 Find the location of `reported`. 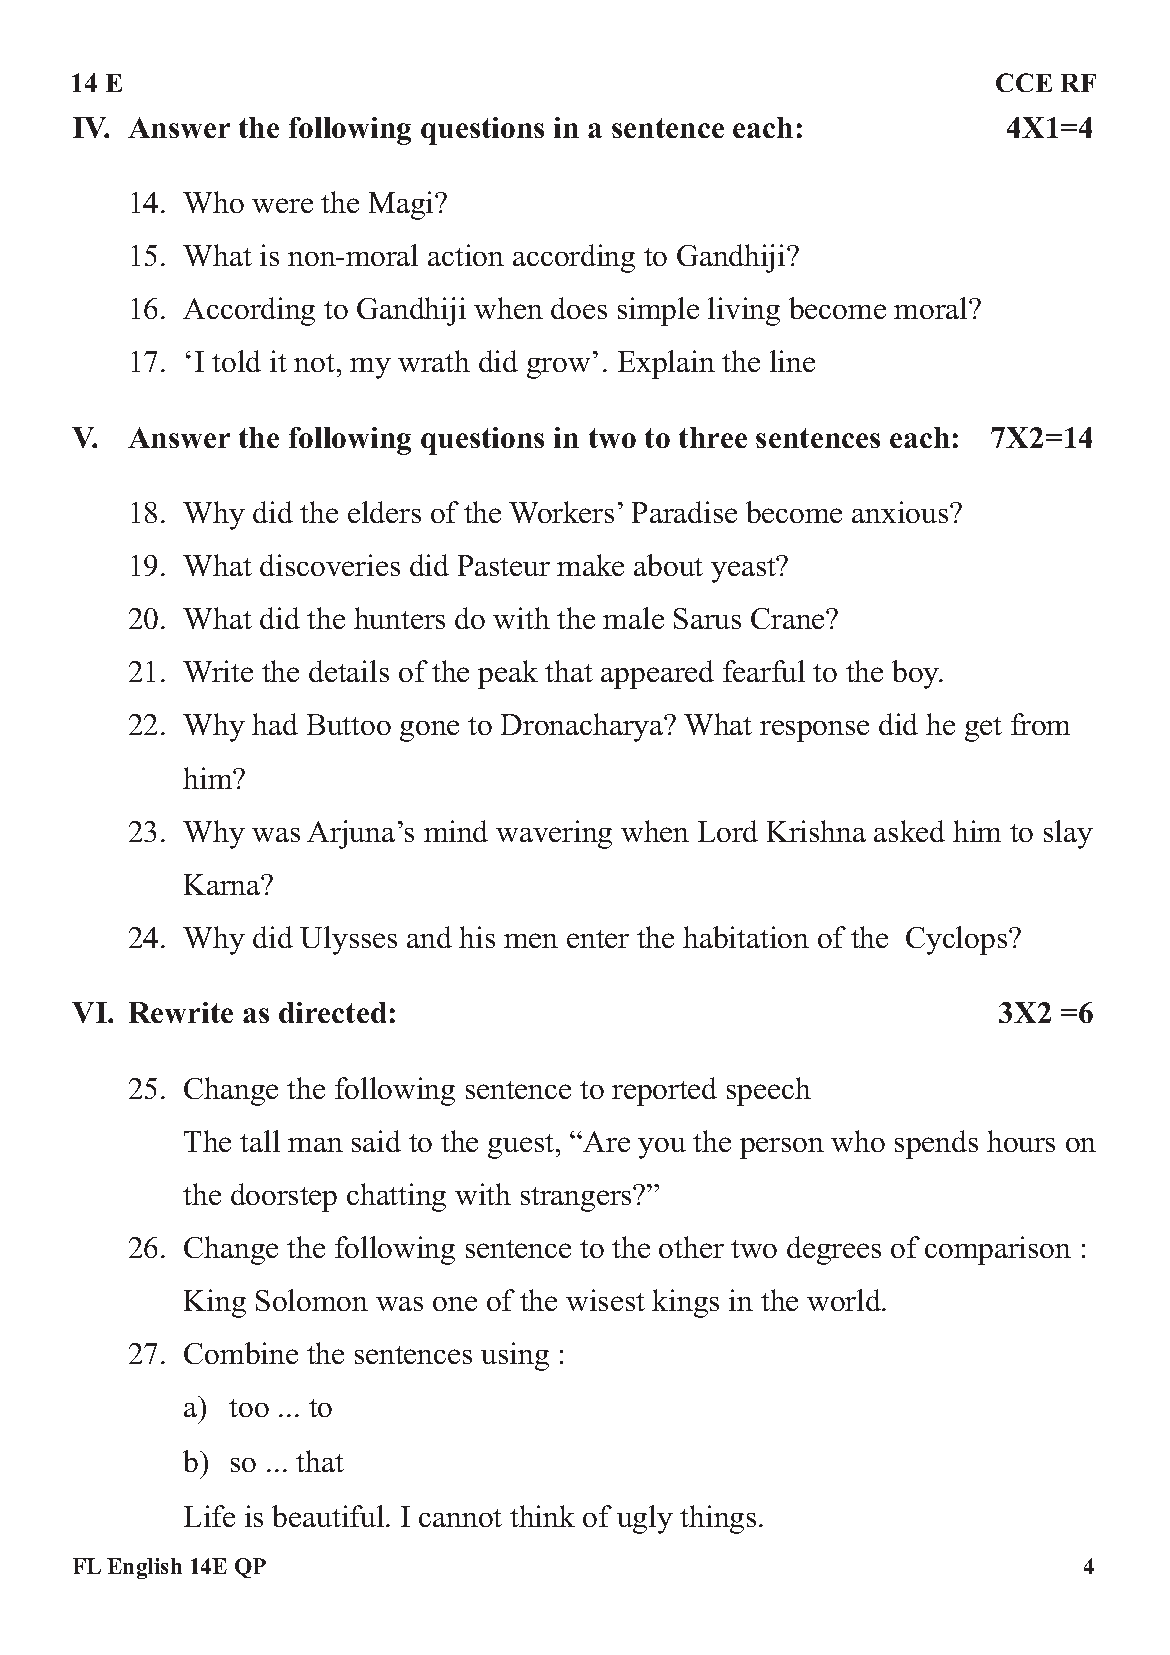

reported is located at coordinates (664, 1091).
